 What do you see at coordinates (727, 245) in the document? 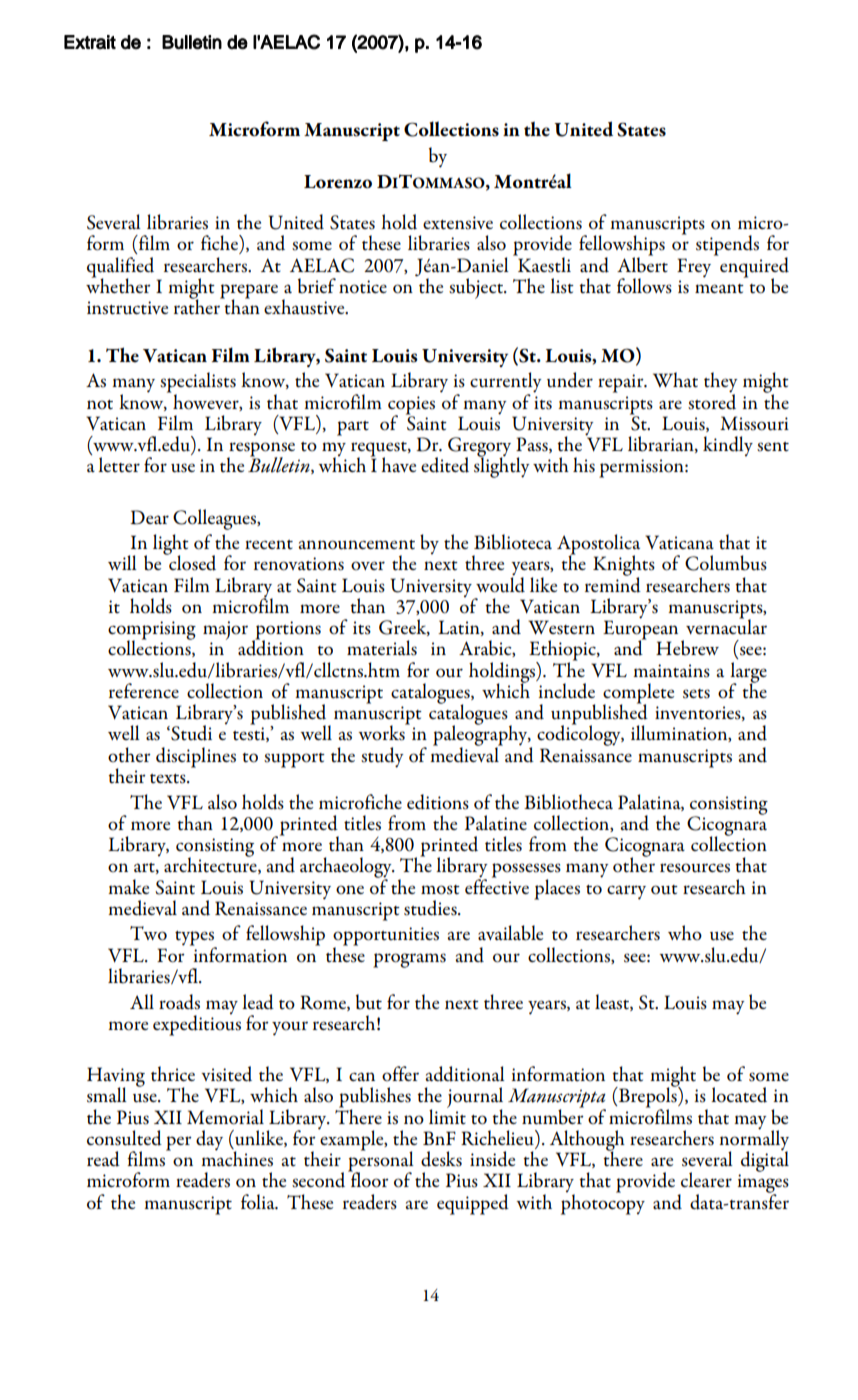
I see `stipends` at bounding box center [727, 245].
